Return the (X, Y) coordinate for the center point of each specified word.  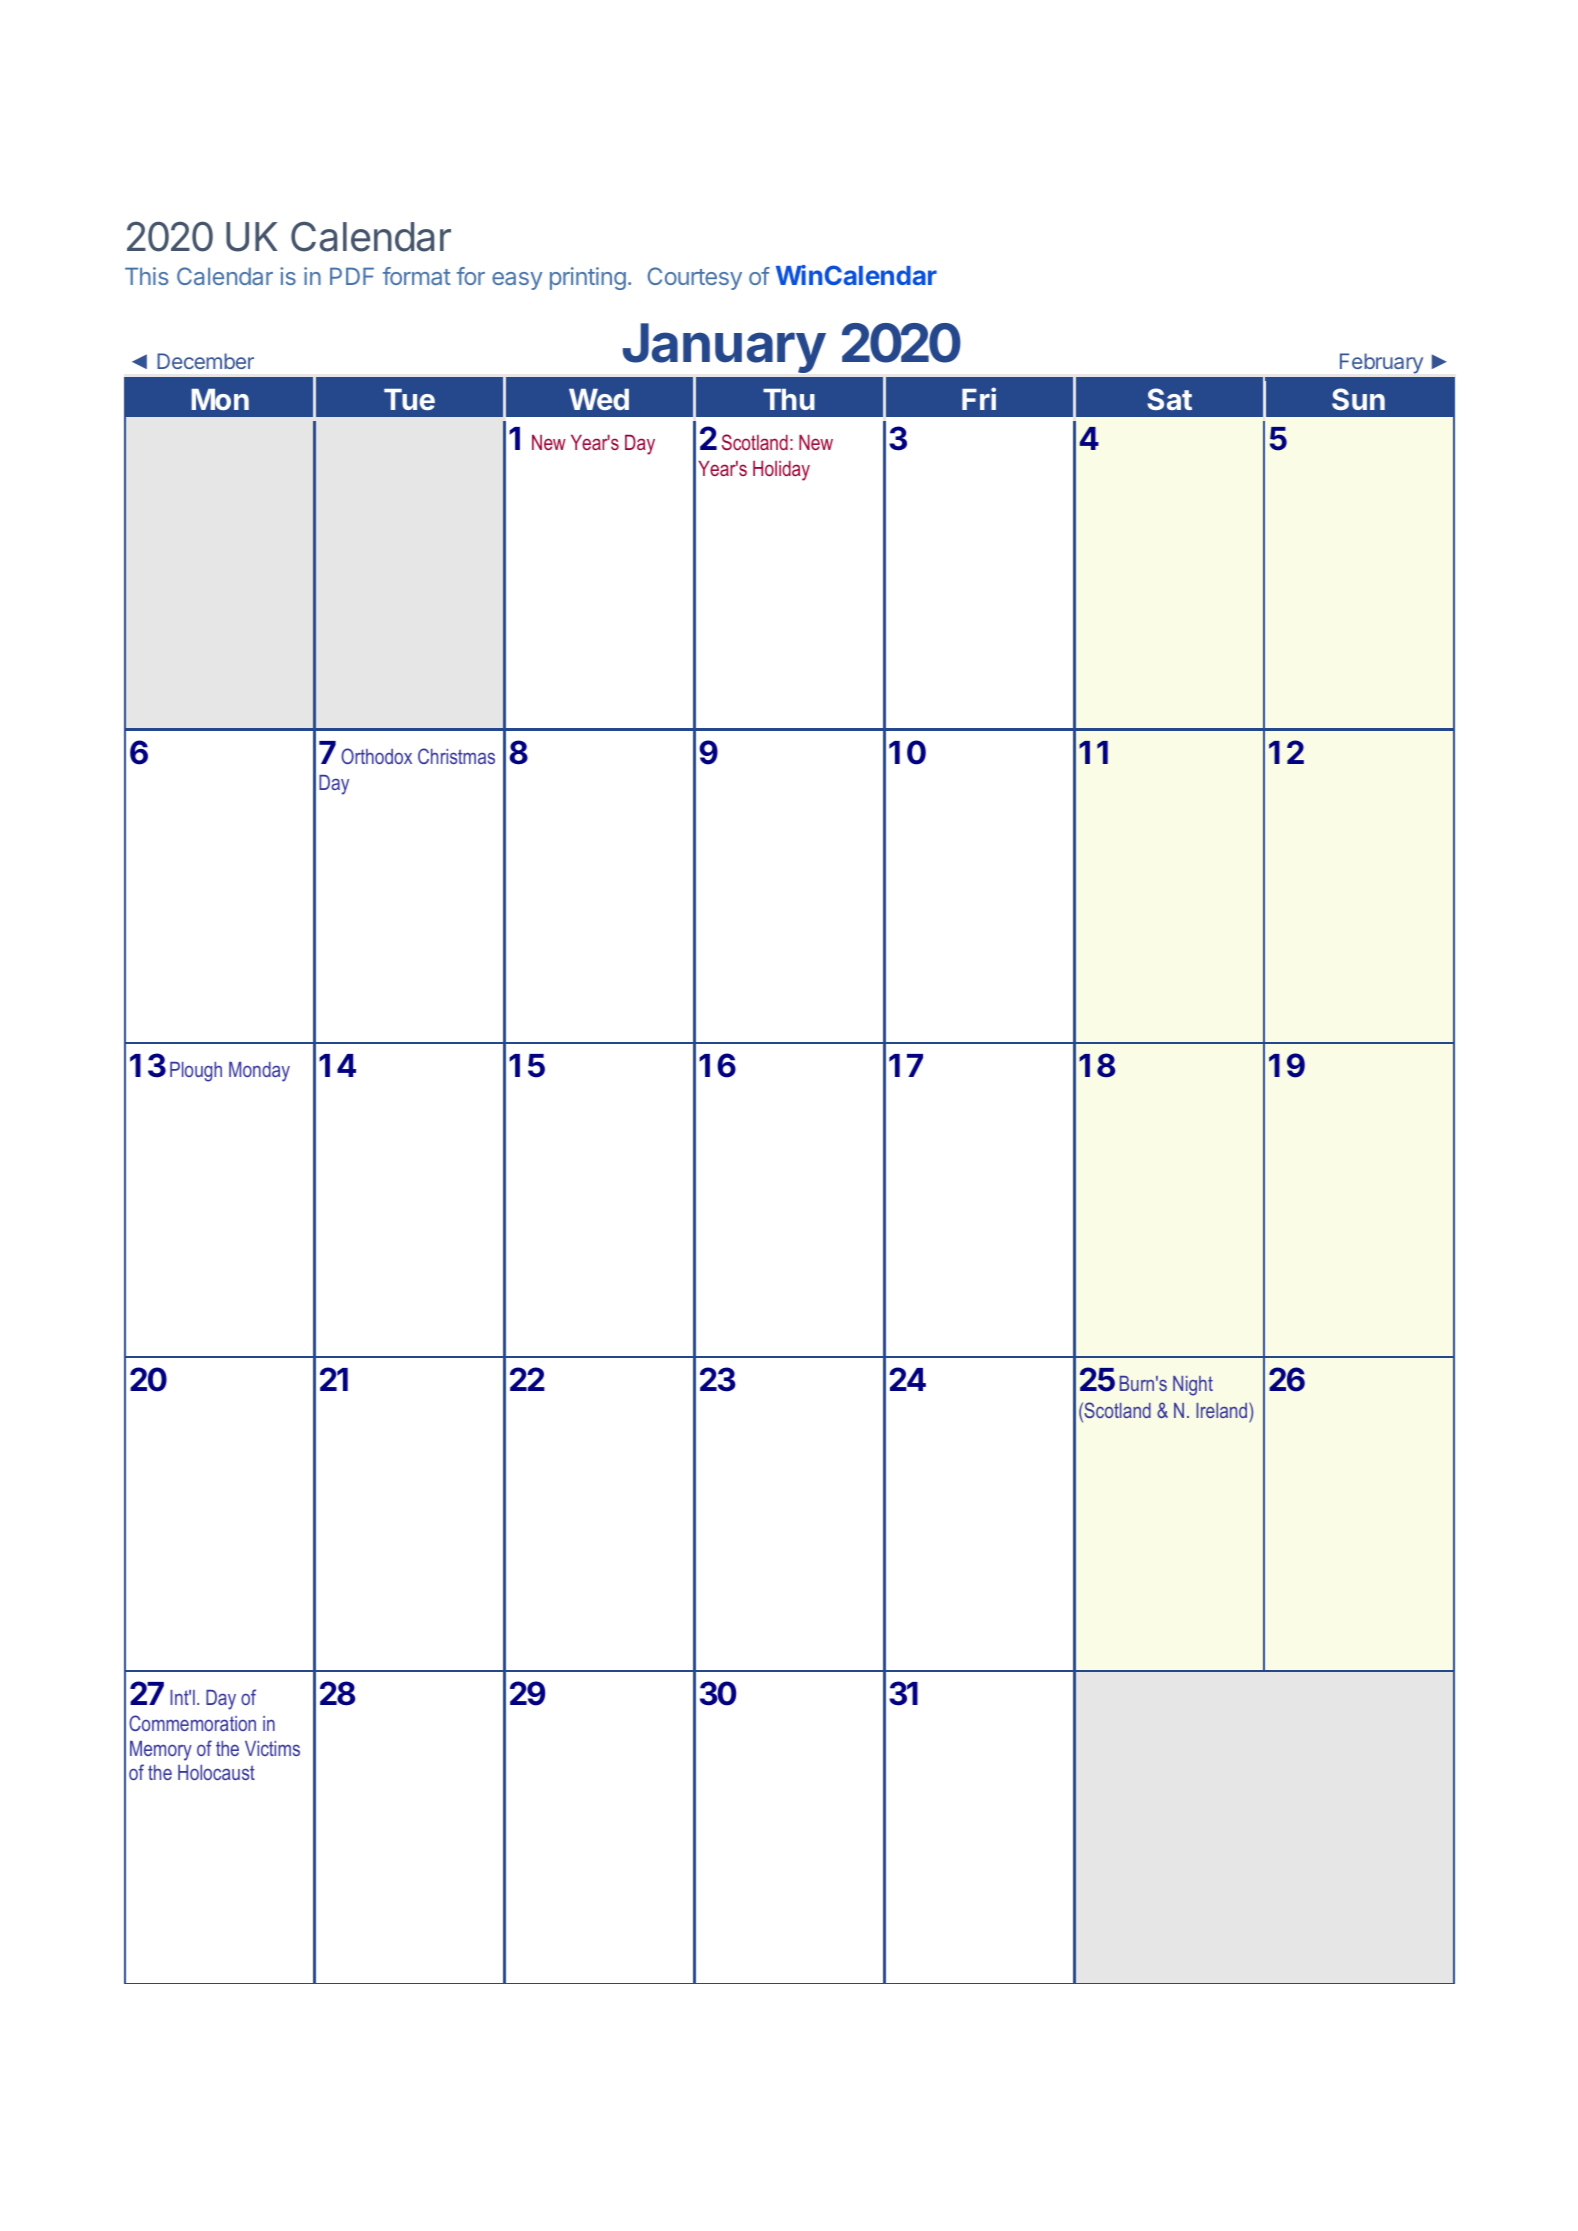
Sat (1169, 399)
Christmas (456, 756)
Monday (259, 1072)
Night (1193, 1386)
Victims (272, 1748)
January (724, 348)
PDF (352, 276)
